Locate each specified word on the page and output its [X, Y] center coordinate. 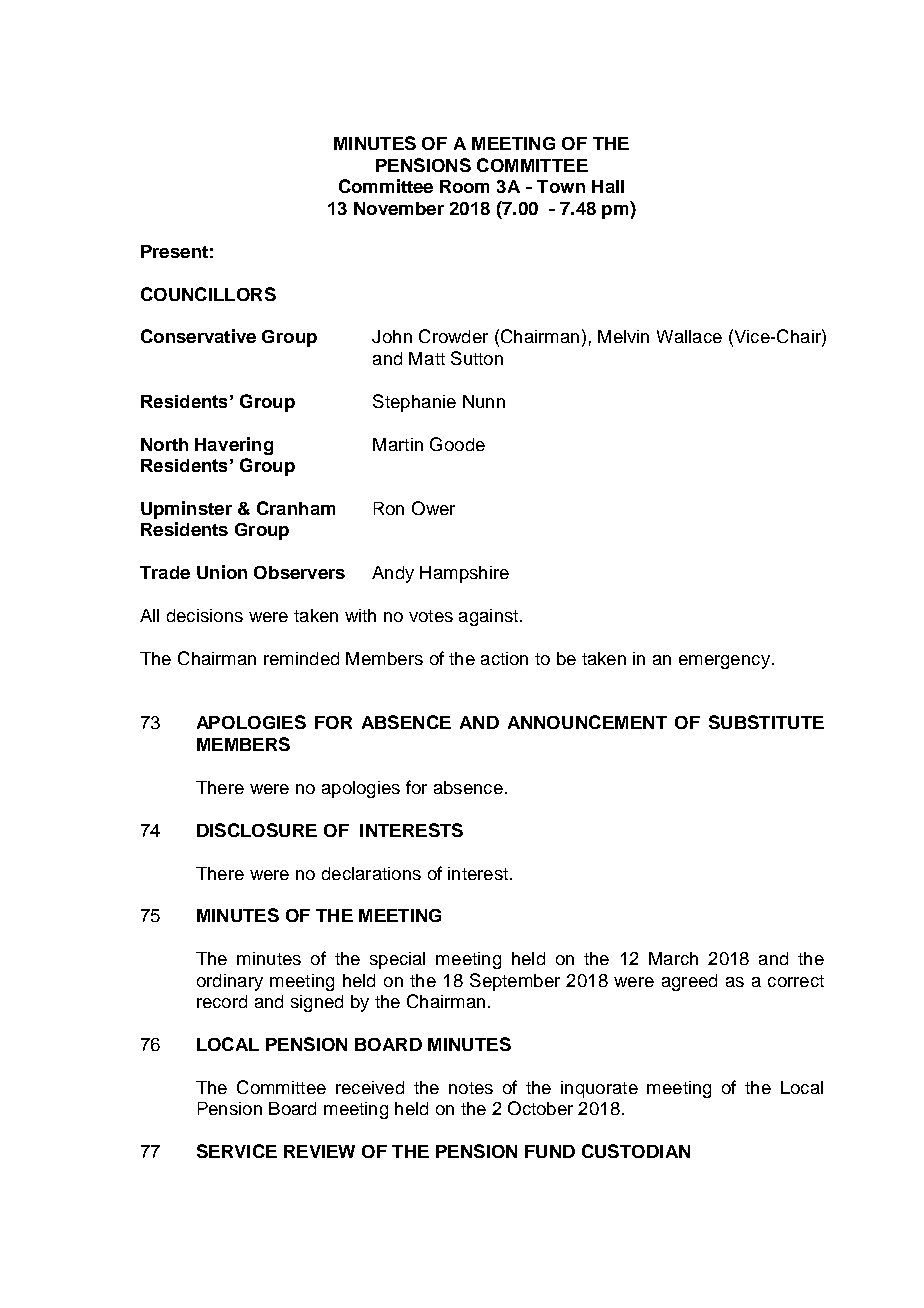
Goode [457, 444]
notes [471, 1088]
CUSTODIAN [636, 1151]
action [504, 658]
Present [174, 251]
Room [464, 186]
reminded [301, 658]
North [164, 444]
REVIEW [319, 1151]
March [673, 958]
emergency [724, 662]
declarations [371, 873]
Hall [608, 186]
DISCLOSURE [257, 830]
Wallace [689, 336]
